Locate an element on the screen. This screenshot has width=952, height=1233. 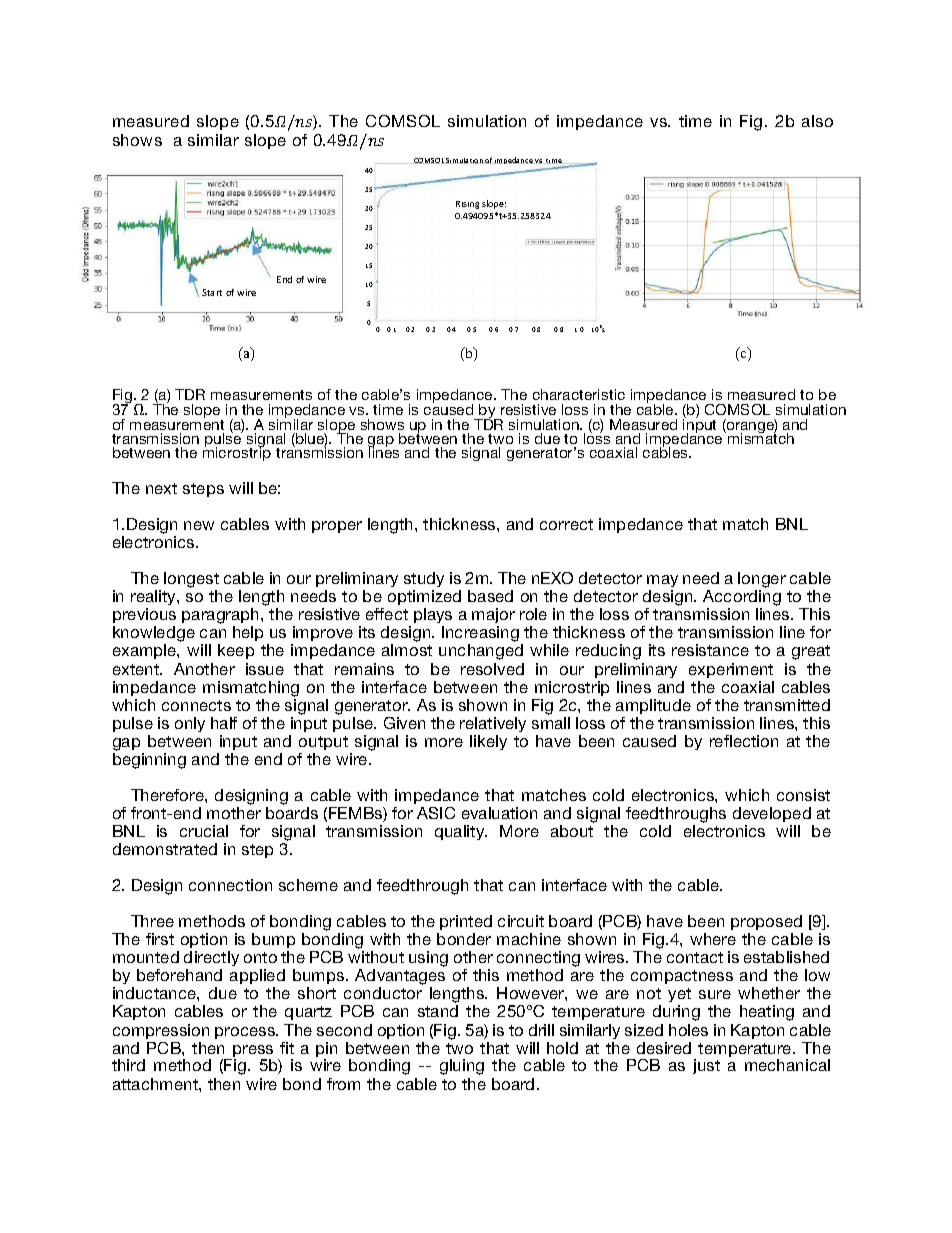
next is located at coordinates (161, 488).
